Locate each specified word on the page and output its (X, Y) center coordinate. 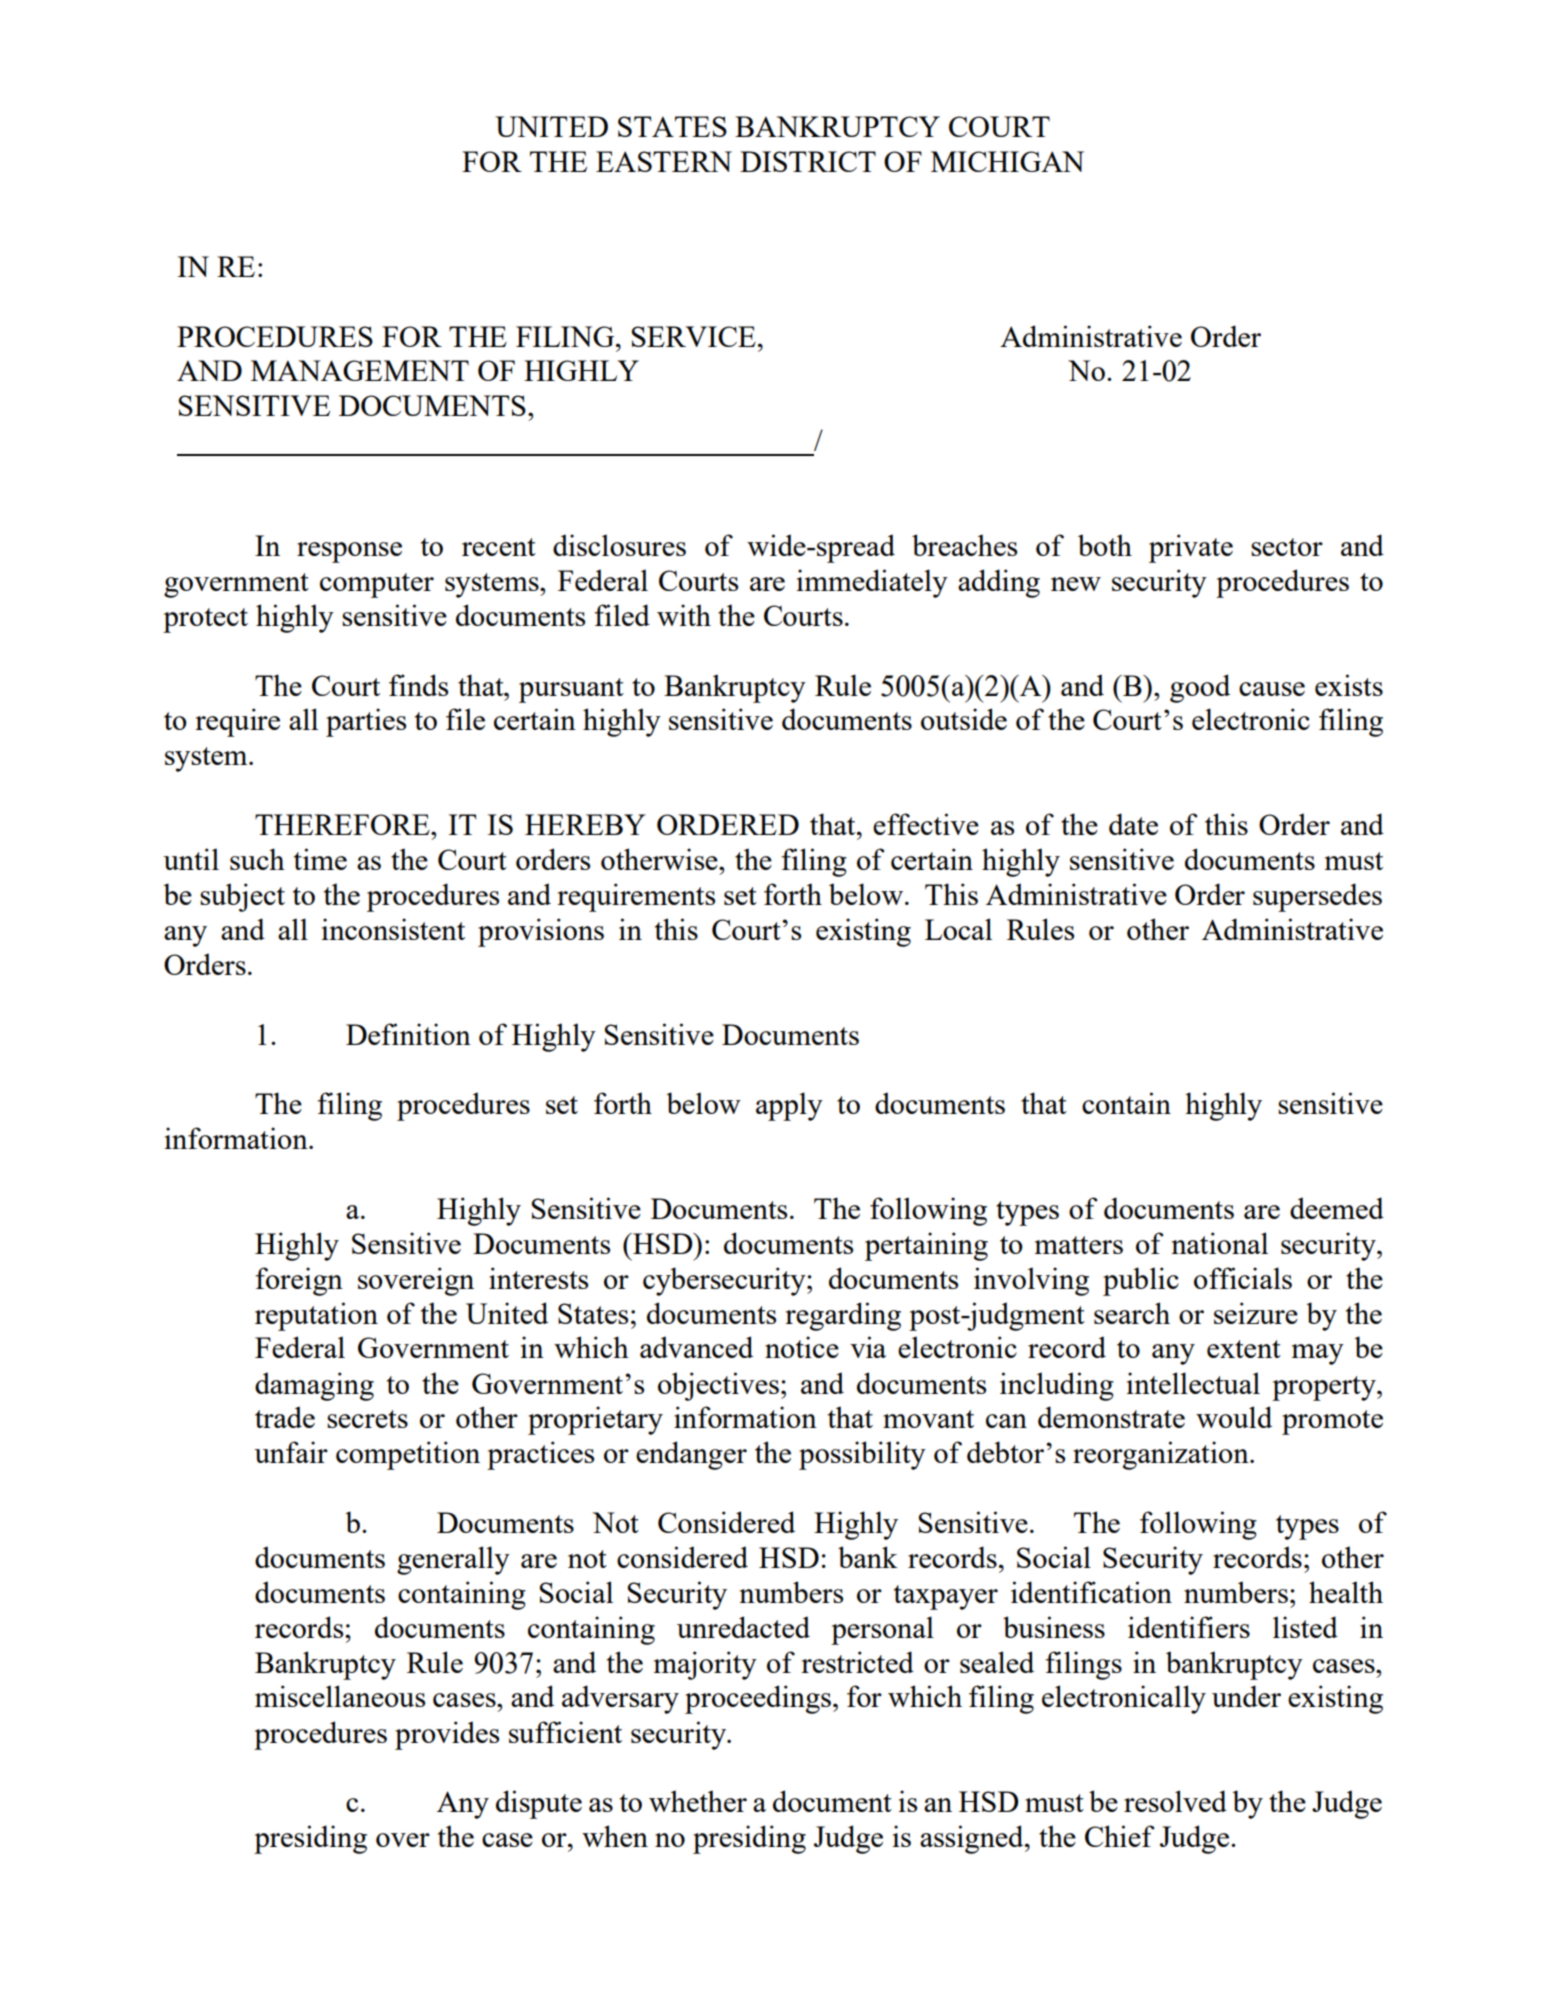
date (1133, 824)
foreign (299, 1281)
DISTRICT (808, 161)
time (320, 859)
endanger (691, 1455)
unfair (291, 1452)
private (1191, 548)
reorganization (1162, 1455)
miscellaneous (340, 1696)
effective (926, 824)
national (1219, 1243)
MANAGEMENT (360, 370)
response (349, 552)
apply (789, 1106)
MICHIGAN (1007, 161)
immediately (872, 583)
